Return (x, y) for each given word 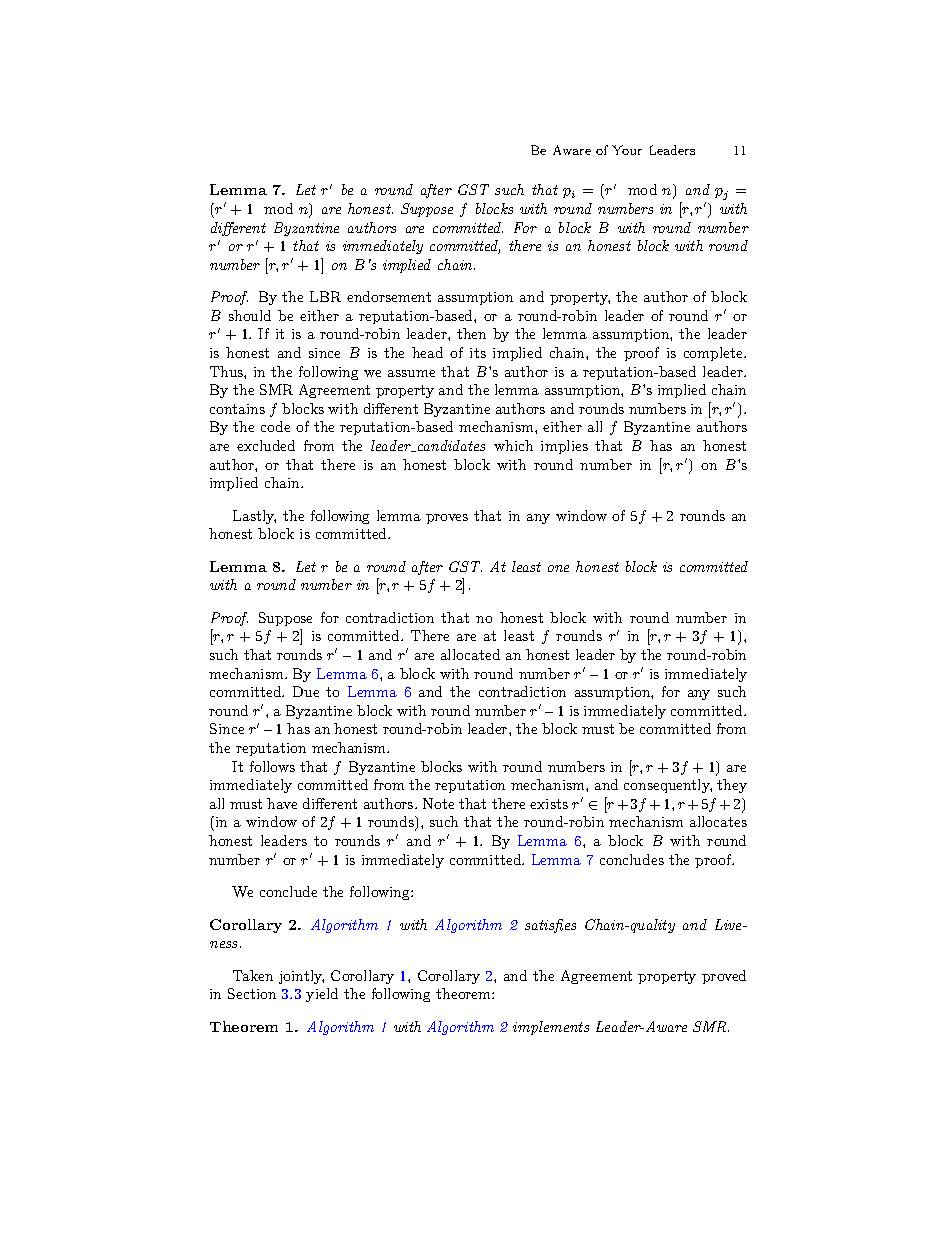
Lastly (254, 517)
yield (322, 995)
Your (627, 150)
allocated (470, 654)
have (282, 803)
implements (551, 1028)
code (275, 426)
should (250, 315)
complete (714, 354)
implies (564, 447)
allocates (718, 821)
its (478, 353)
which (513, 445)
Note (438, 803)
